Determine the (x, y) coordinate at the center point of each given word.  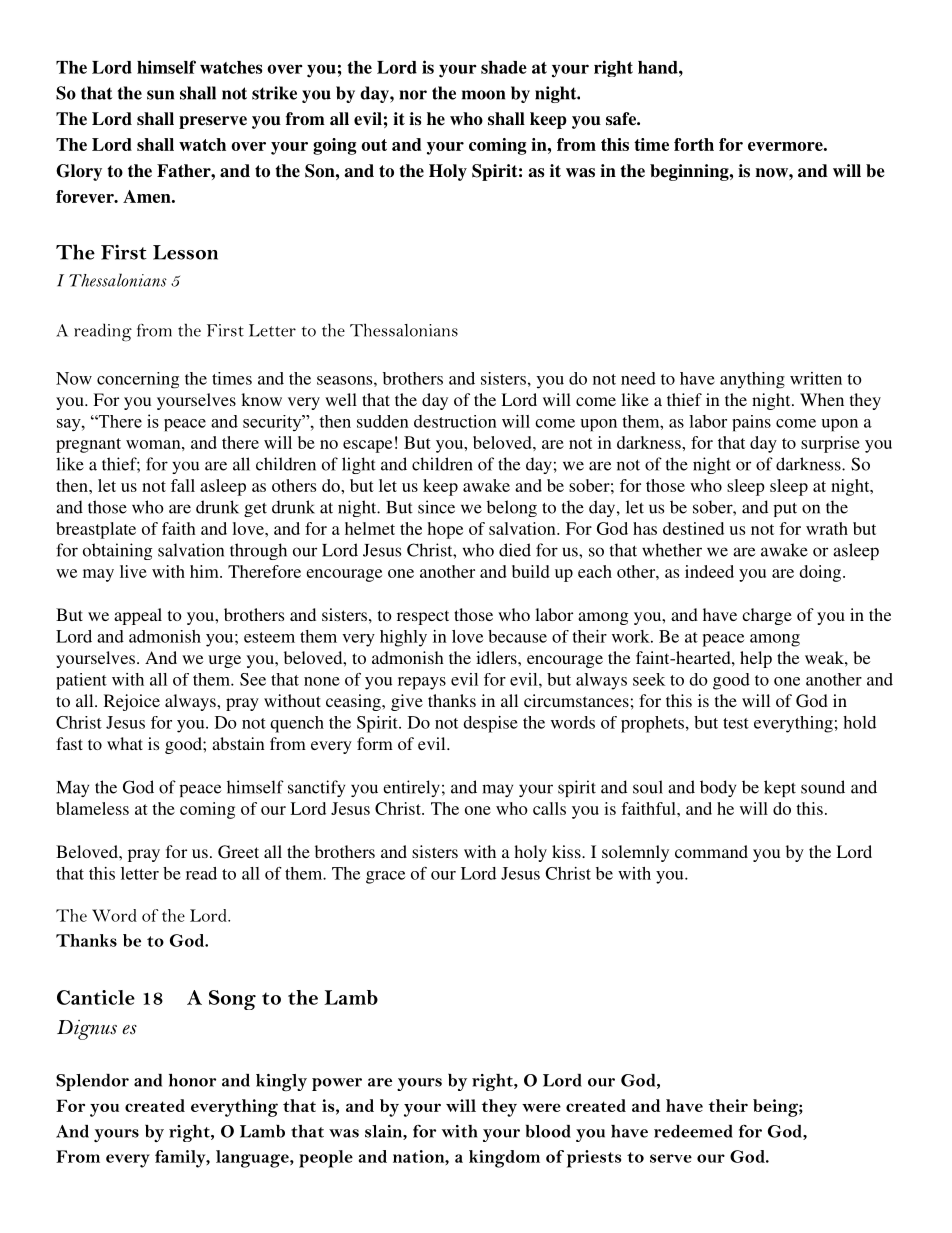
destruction (455, 421)
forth (694, 144)
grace (385, 877)
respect (423, 617)
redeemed (693, 1131)
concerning (138, 380)
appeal (138, 616)
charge (767, 616)
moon (483, 95)
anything (752, 380)
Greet (238, 852)
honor (192, 1080)
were (541, 1107)
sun (160, 95)
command (711, 851)
